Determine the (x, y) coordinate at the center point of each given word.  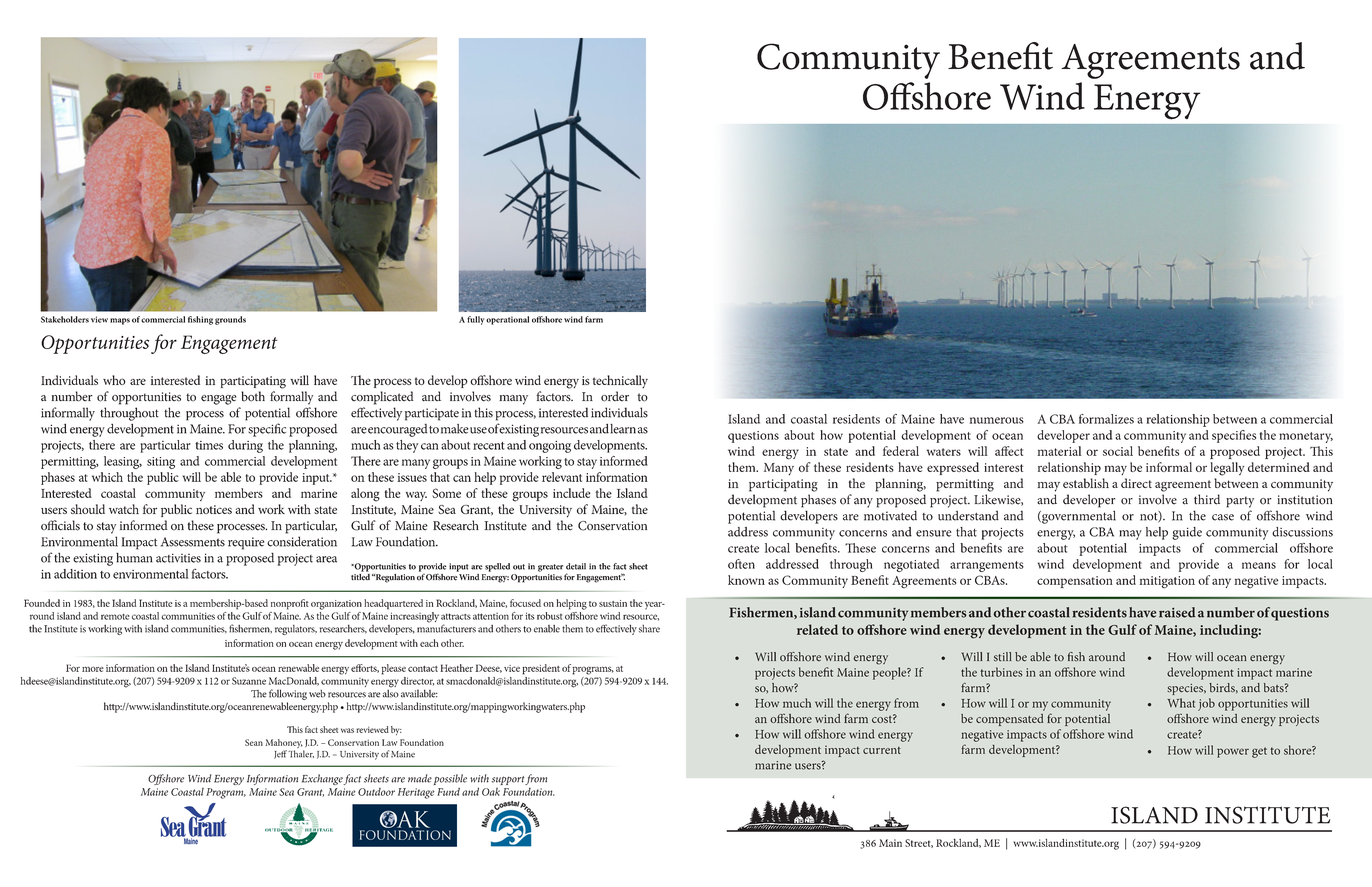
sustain (613, 603)
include (572, 493)
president (541, 669)
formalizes (1106, 419)
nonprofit (290, 604)
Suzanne (249, 681)
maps (120, 321)
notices (214, 509)
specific (267, 430)
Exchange (322, 779)
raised (1177, 612)
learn (623, 429)
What (1181, 703)
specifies (1234, 436)
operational (507, 320)
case (1223, 517)
